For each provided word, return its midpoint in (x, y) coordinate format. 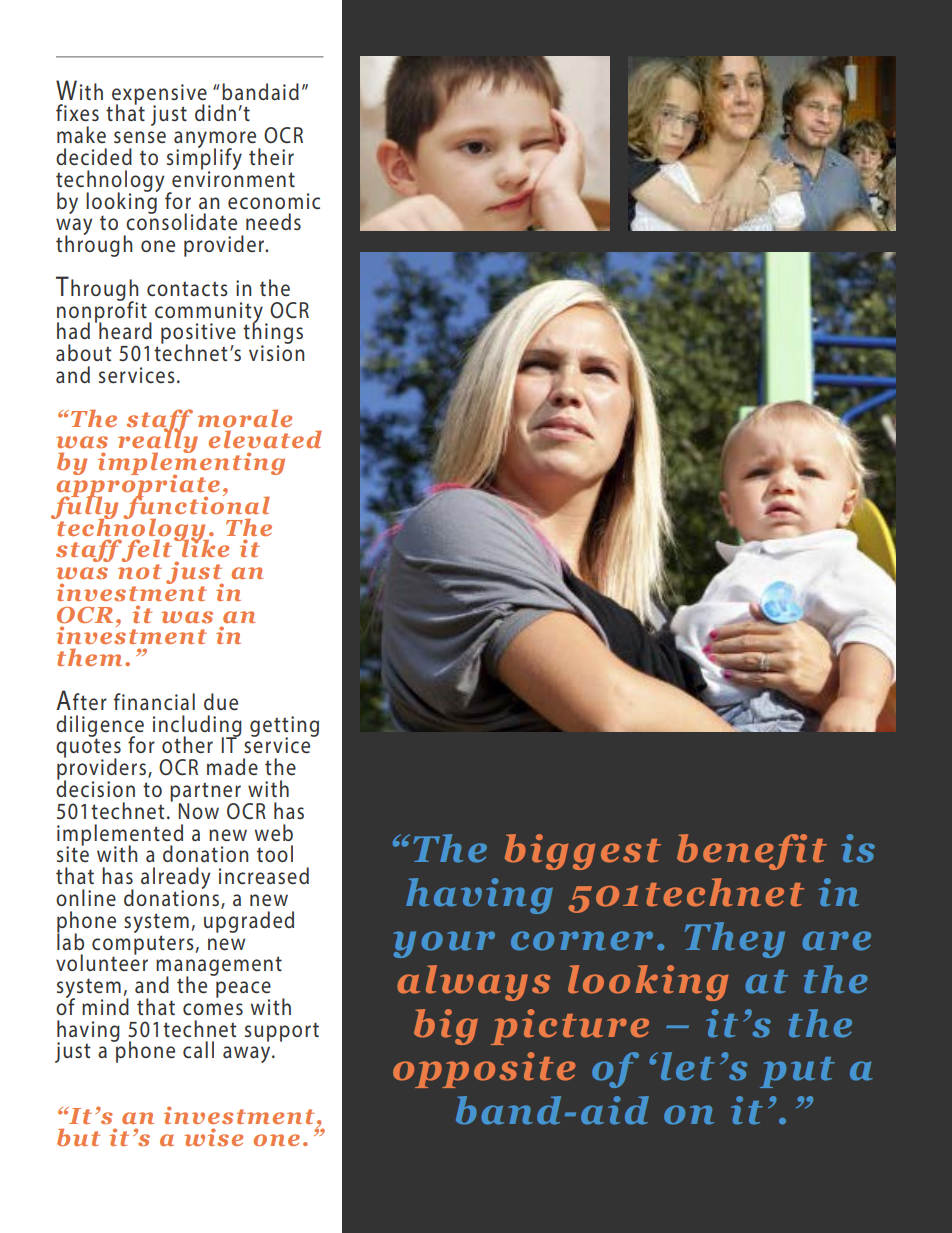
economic (274, 201)
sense (140, 137)
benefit (752, 852)
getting (284, 727)
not (140, 571)
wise (213, 1137)
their (271, 157)
